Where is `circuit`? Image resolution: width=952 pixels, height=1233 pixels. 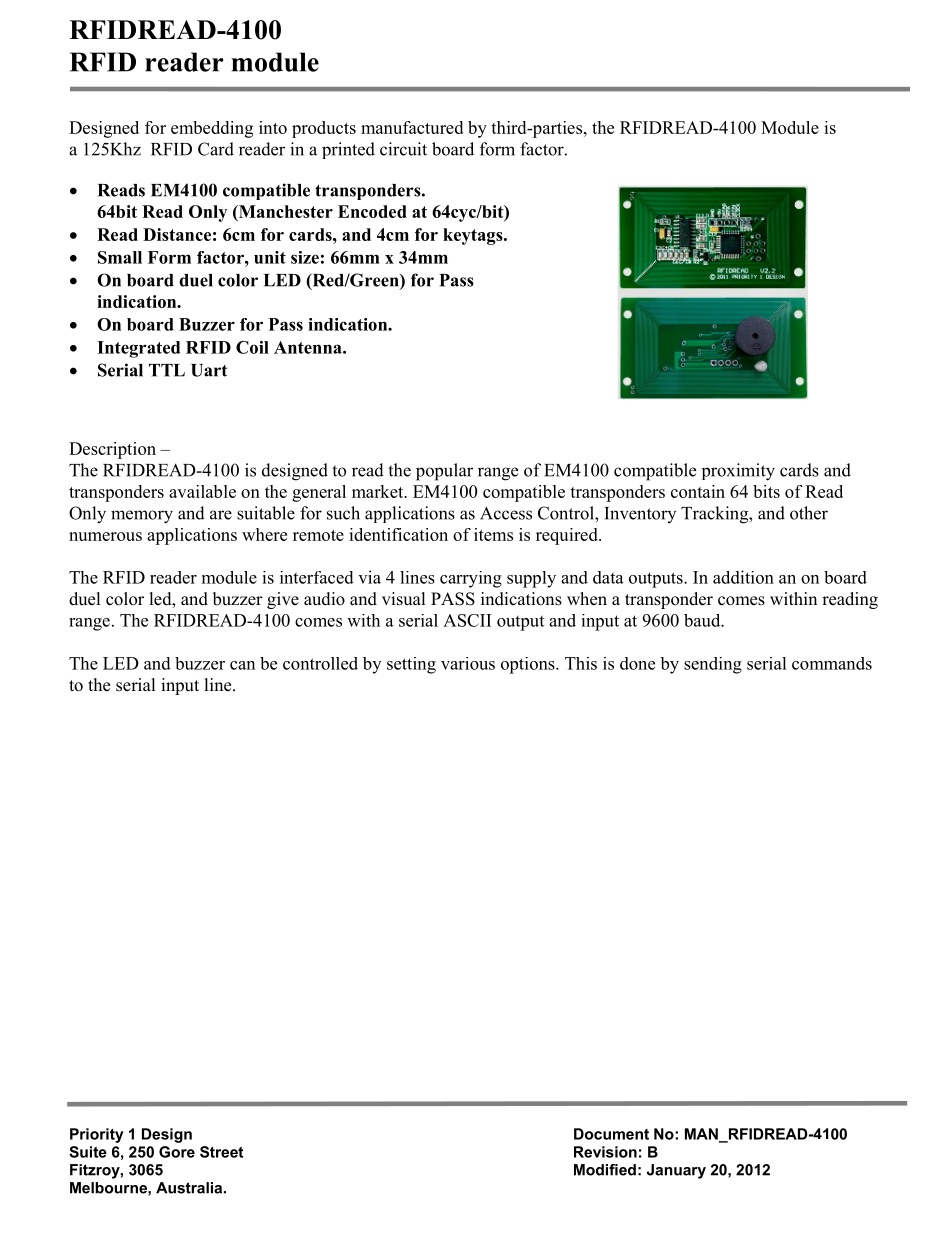
circuit is located at coordinates (403, 149).
